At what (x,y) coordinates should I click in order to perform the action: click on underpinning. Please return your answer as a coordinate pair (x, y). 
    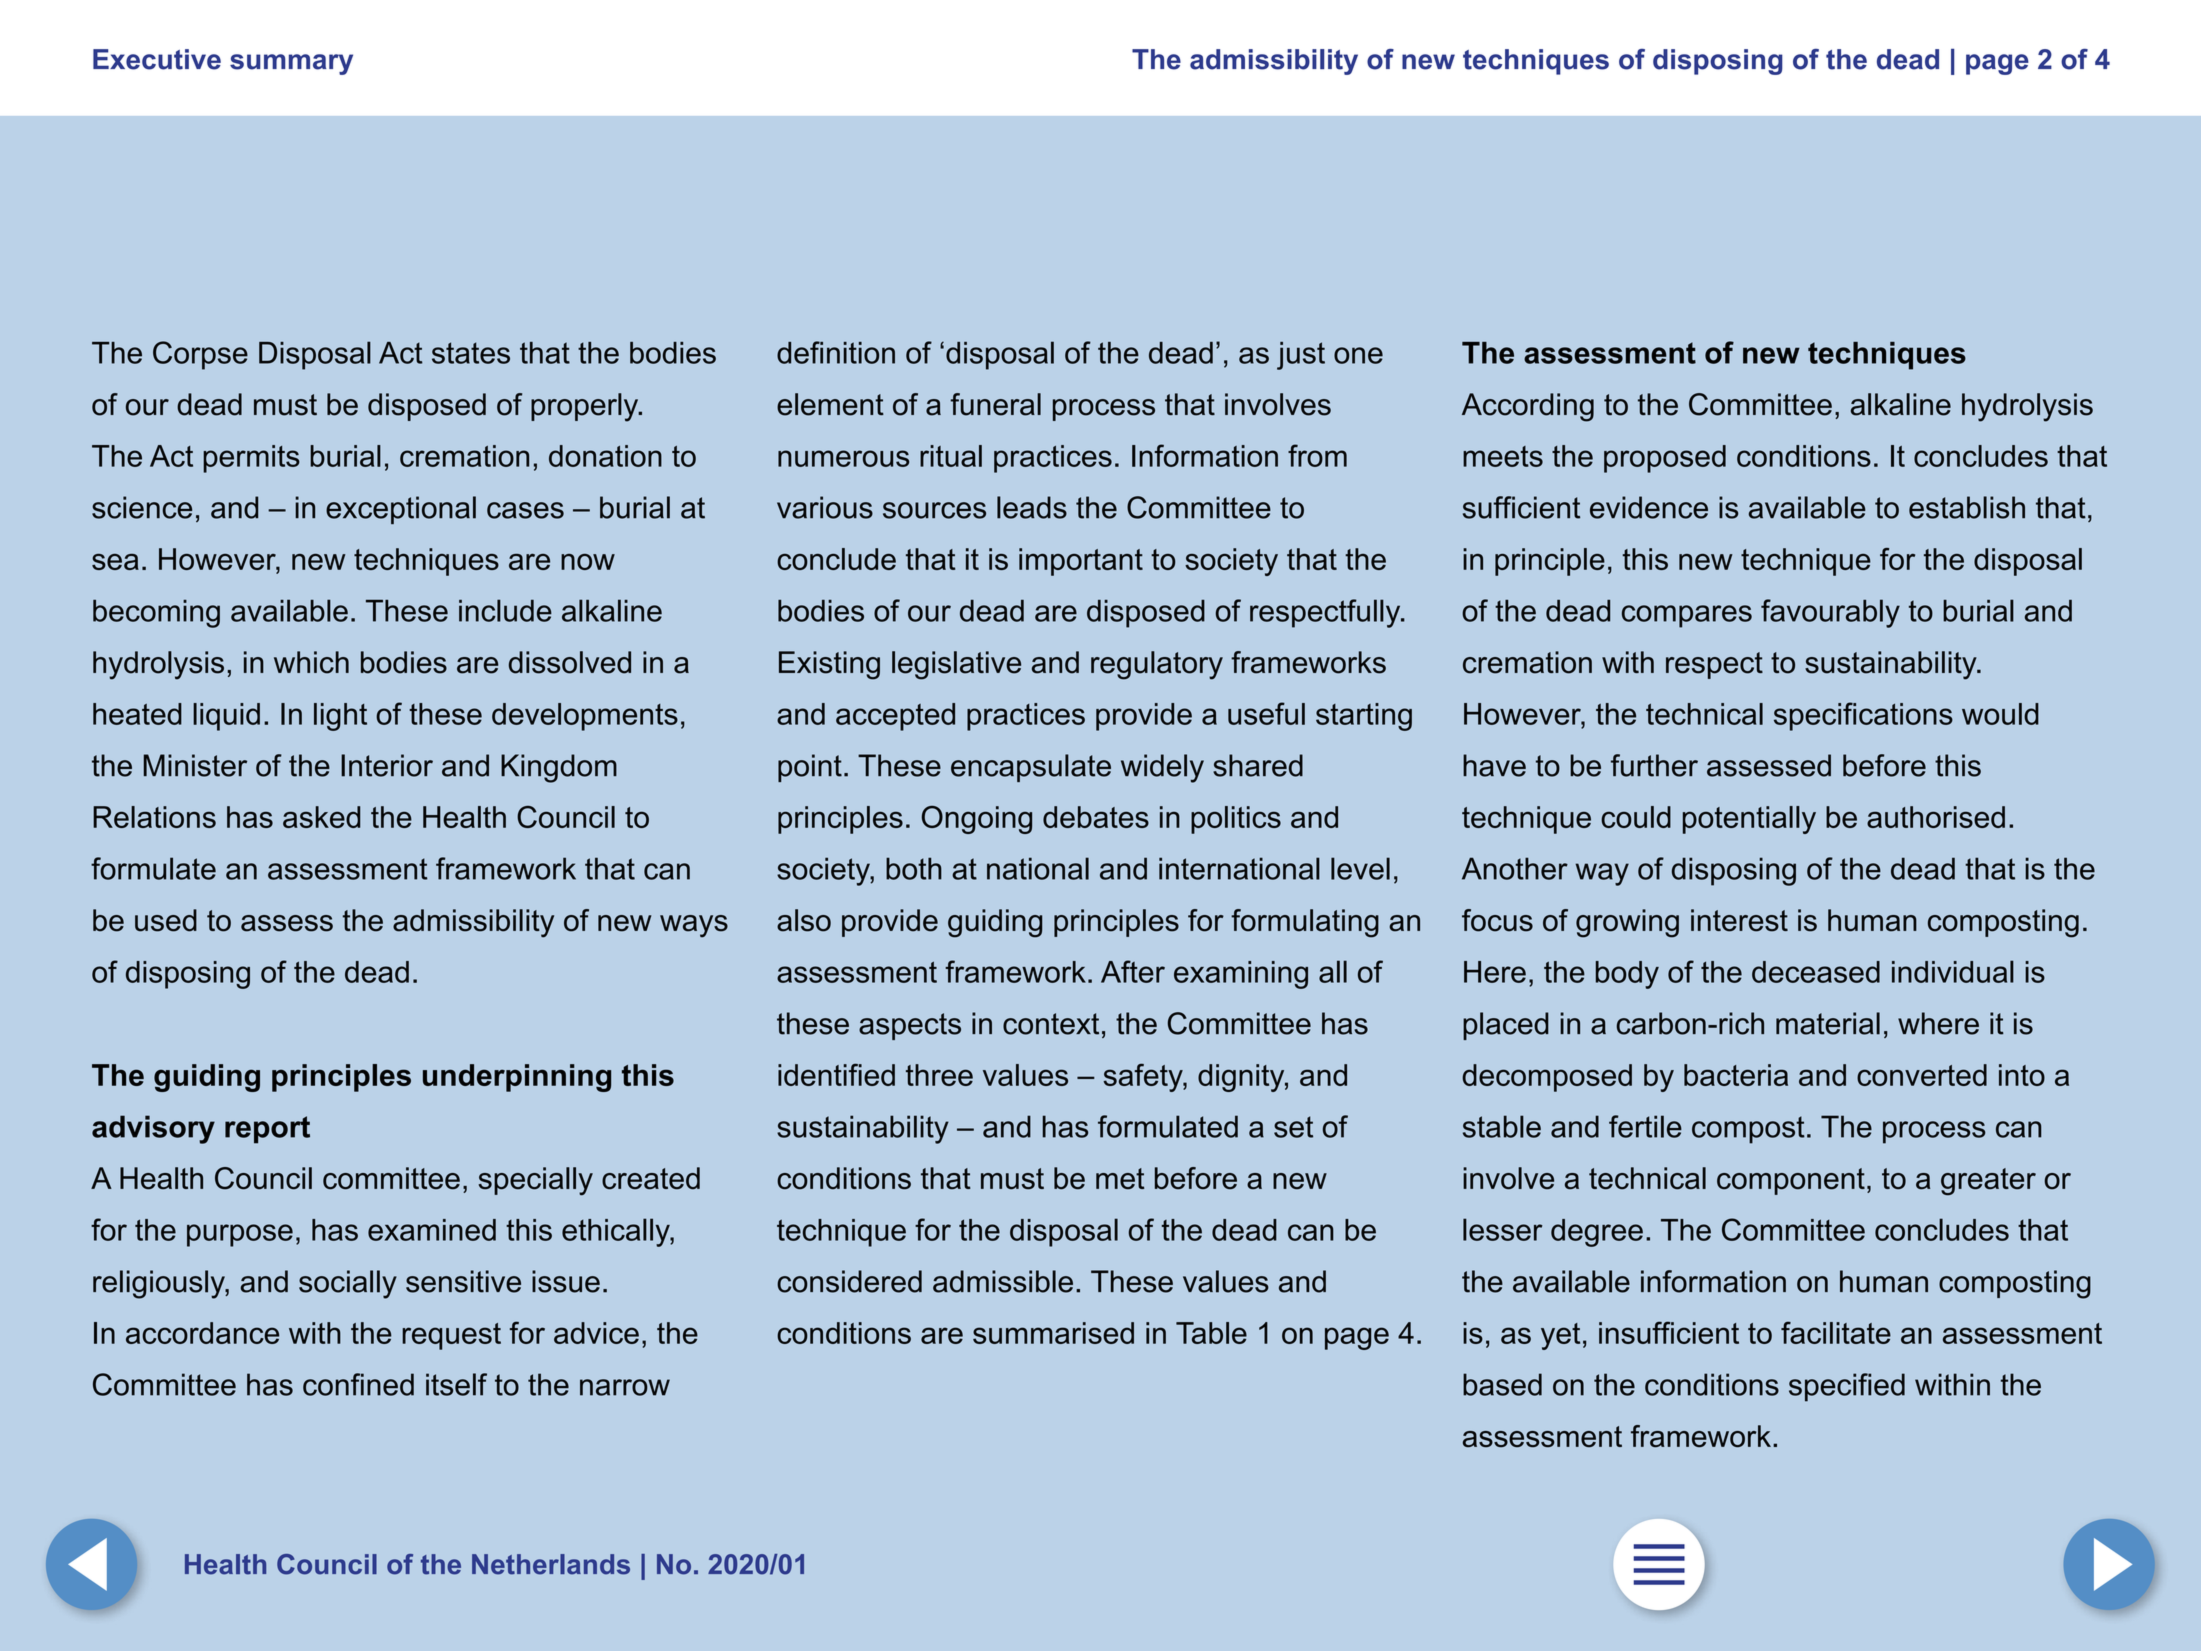
    Looking at the image, I should click on (517, 1078).
